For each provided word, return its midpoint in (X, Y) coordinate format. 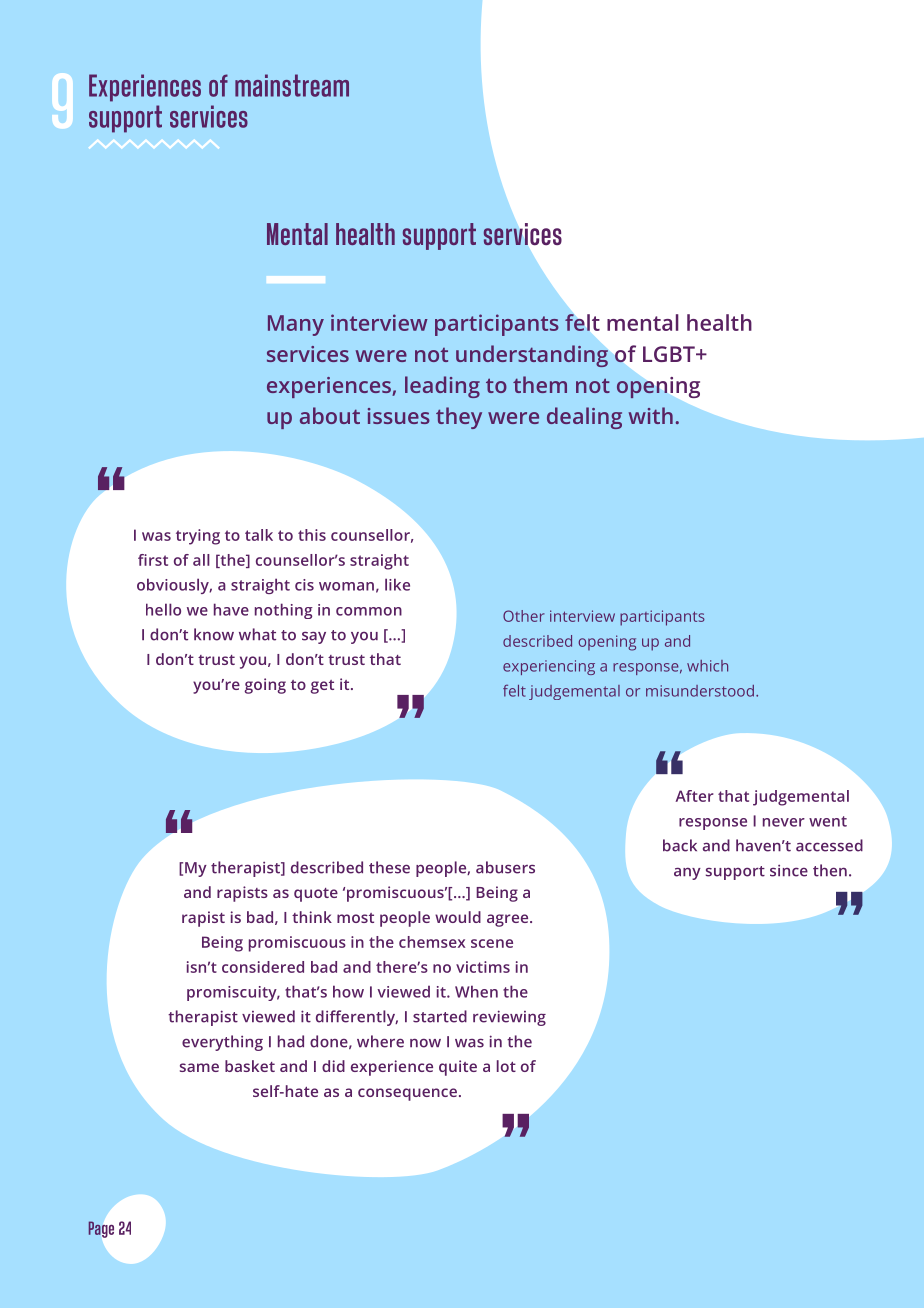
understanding (532, 356)
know (214, 634)
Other (524, 616)
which (707, 666)
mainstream (292, 85)
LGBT (670, 354)
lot (506, 1066)
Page (101, 1229)
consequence (407, 1094)
